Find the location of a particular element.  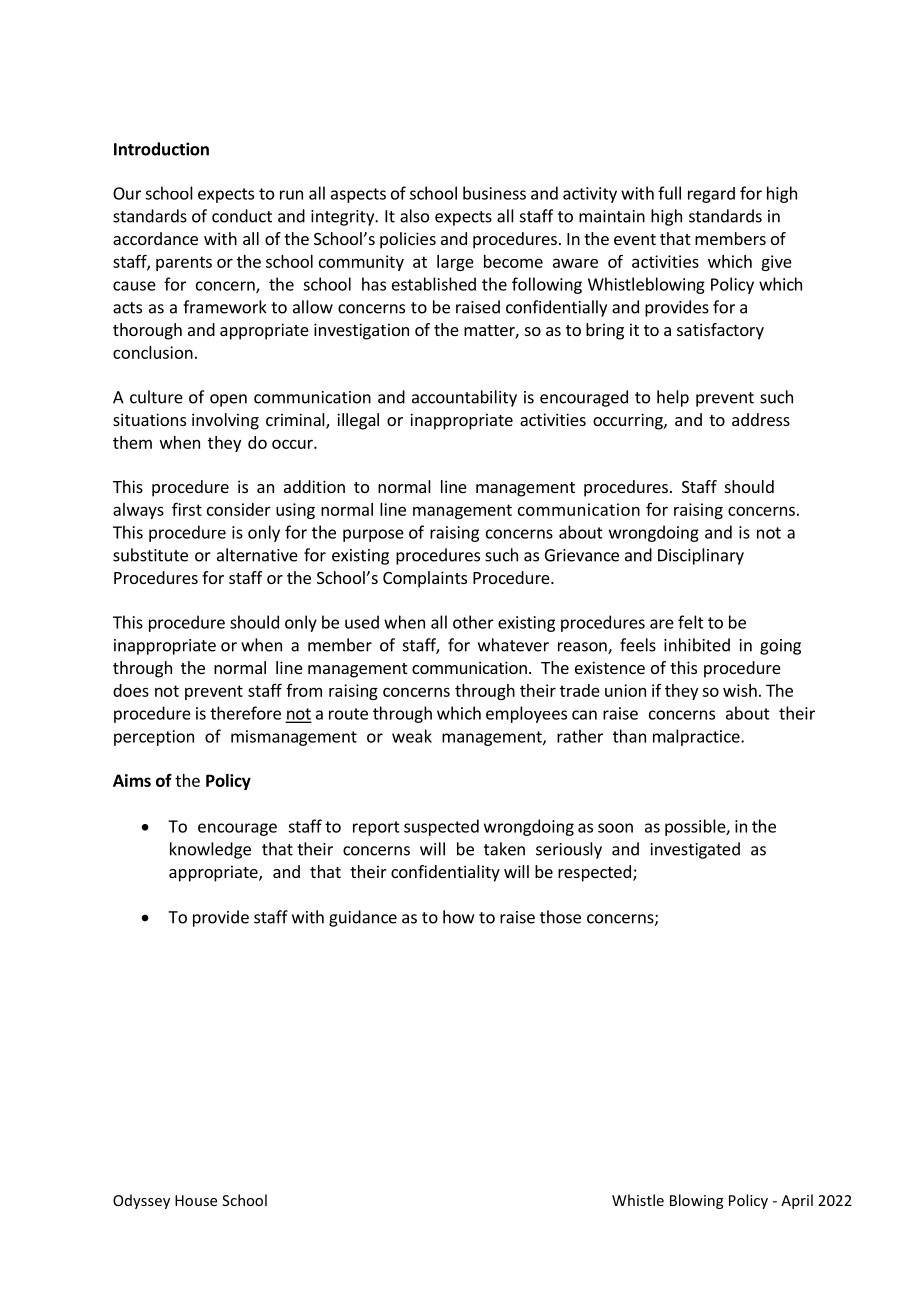

regard is located at coordinates (711, 195).
